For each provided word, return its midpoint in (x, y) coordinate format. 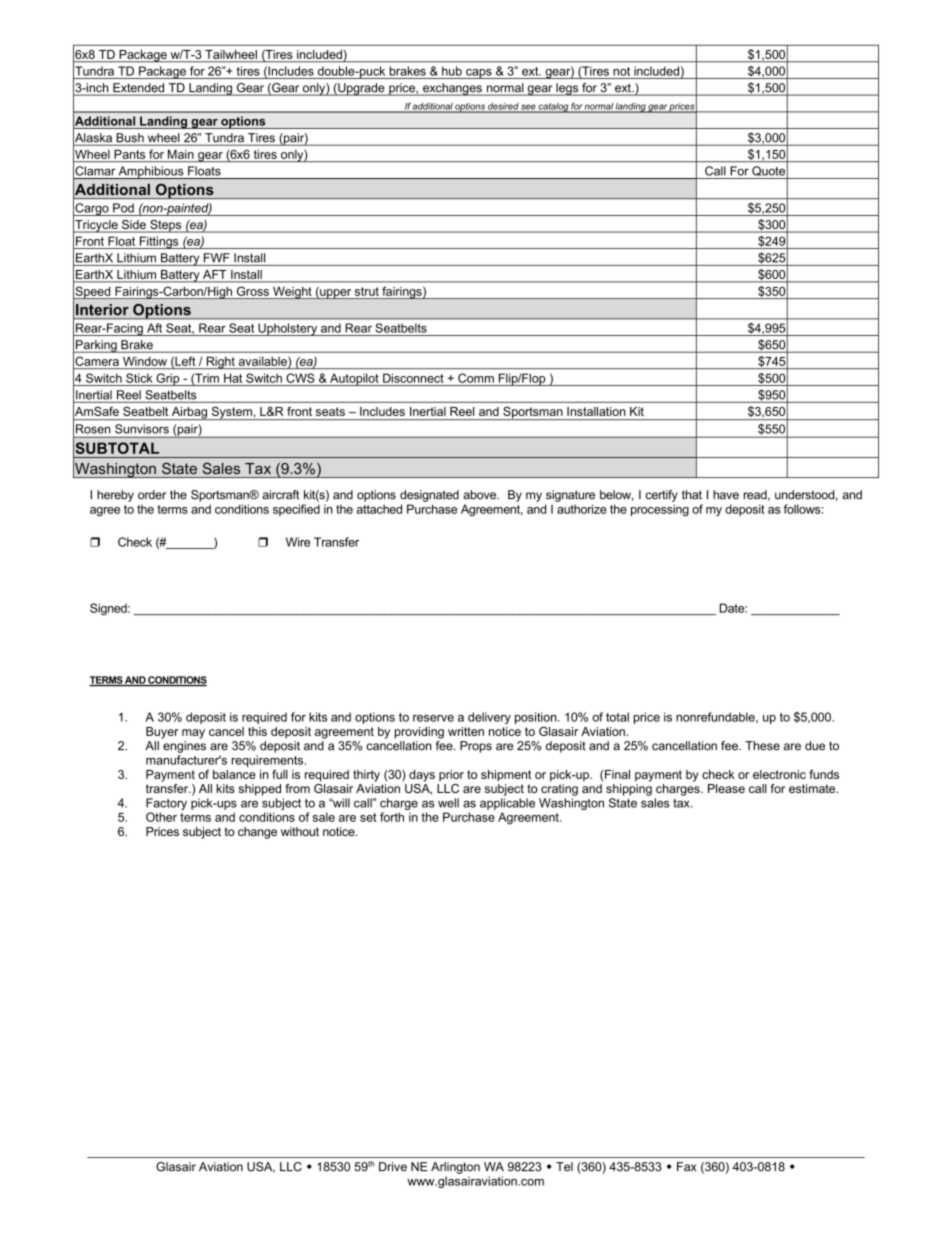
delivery (489, 718)
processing (660, 510)
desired (503, 107)
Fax (687, 1167)
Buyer (162, 733)
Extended (139, 89)
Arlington (455, 1168)
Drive (393, 1167)
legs (567, 89)
